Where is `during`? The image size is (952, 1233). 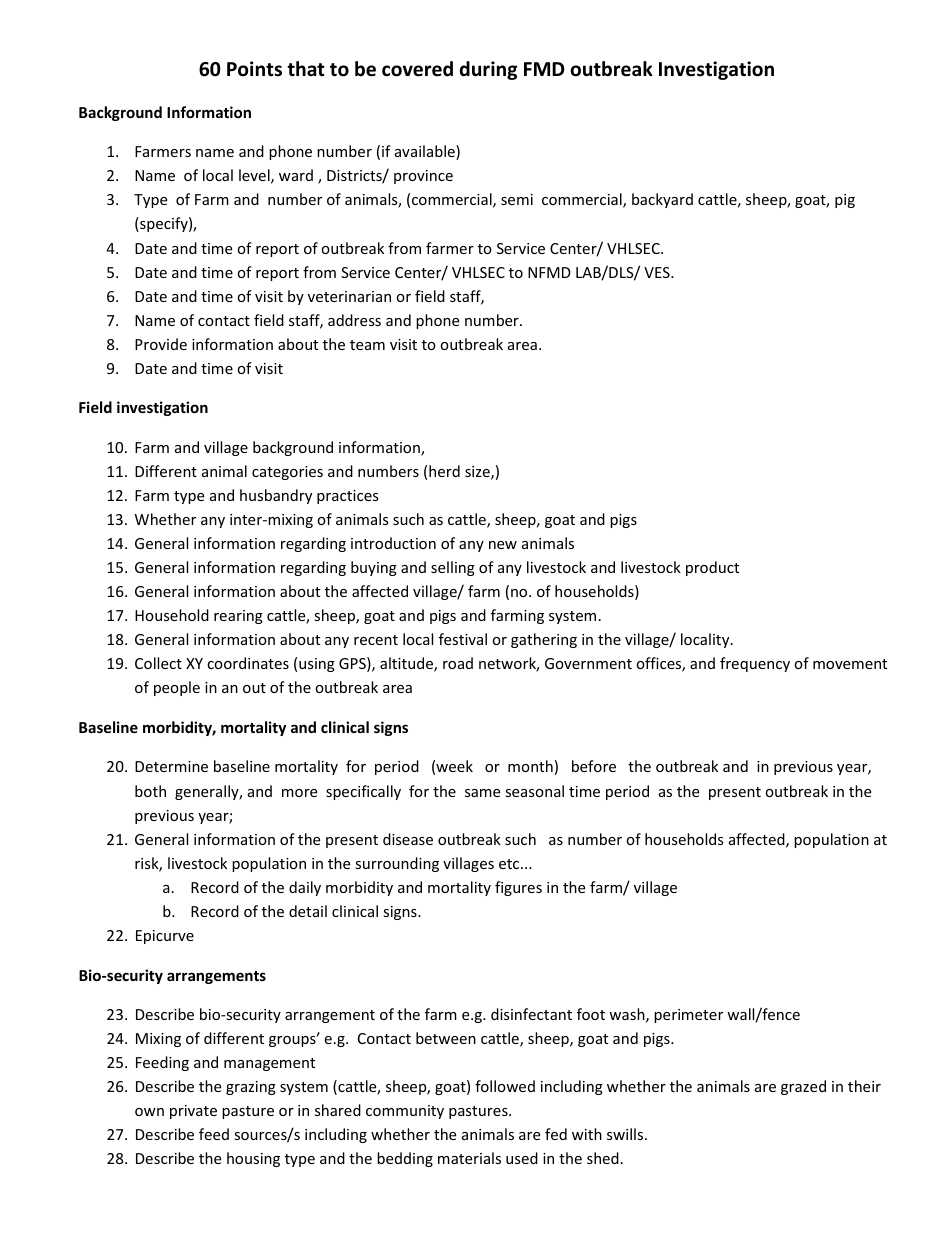
during is located at coordinates (488, 70).
